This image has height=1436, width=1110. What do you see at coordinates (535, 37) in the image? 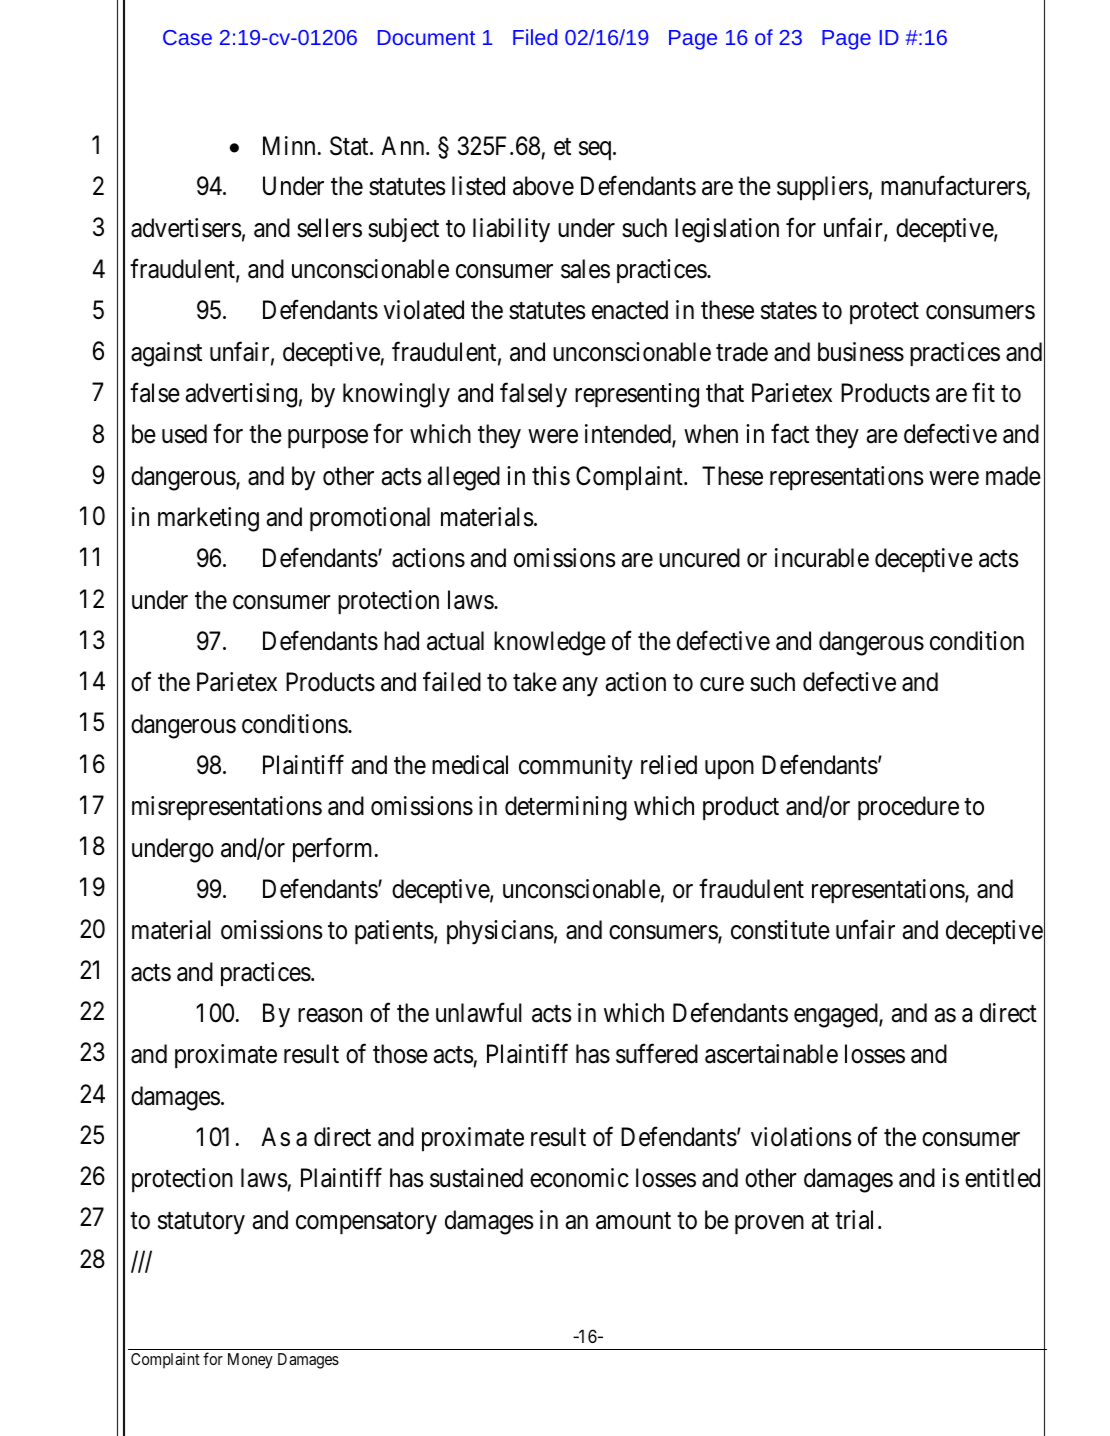
I see `Filed` at bounding box center [535, 37].
